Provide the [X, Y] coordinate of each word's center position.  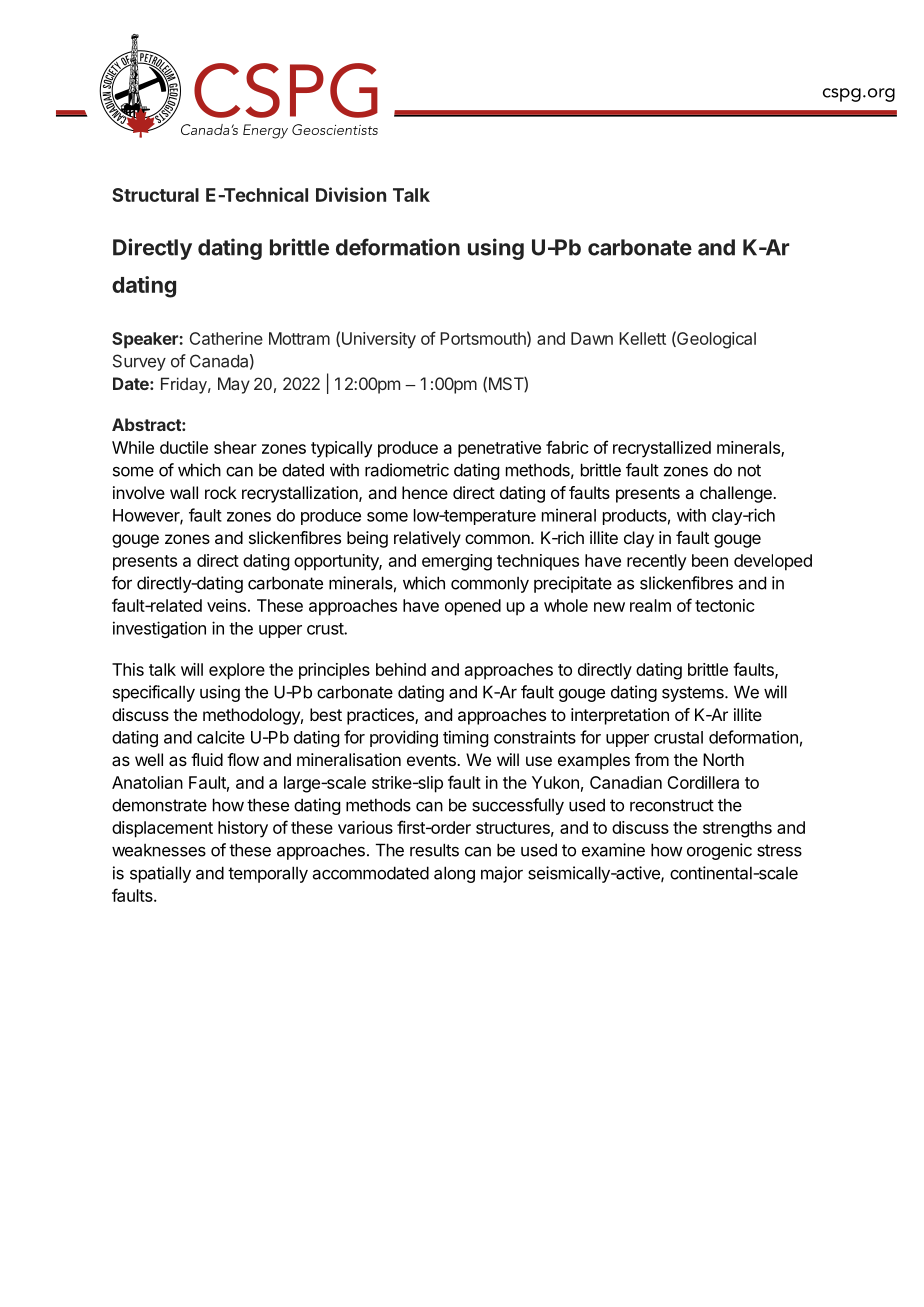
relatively [427, 539]
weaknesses [159, 850]
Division [351, 194]
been [710, 560]
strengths [737, 829]
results [434, 850]
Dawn [592, 338]
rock [221, 492]
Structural [155, 195]
